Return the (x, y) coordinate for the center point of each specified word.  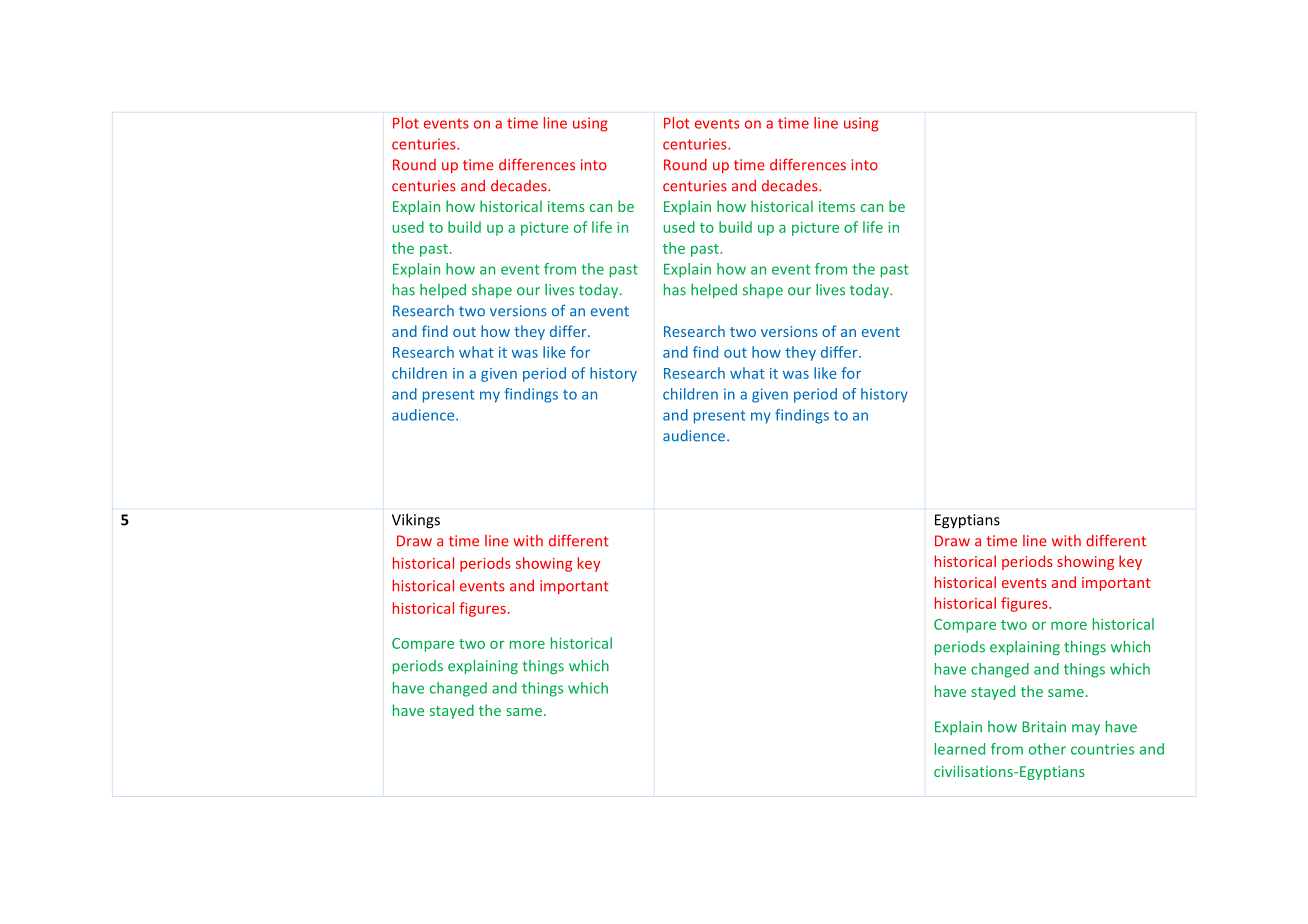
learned (960, 749)
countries (1102, 749)
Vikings (416, 521)
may (1086, 729)
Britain (1044, 727)
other (1047, 749)
